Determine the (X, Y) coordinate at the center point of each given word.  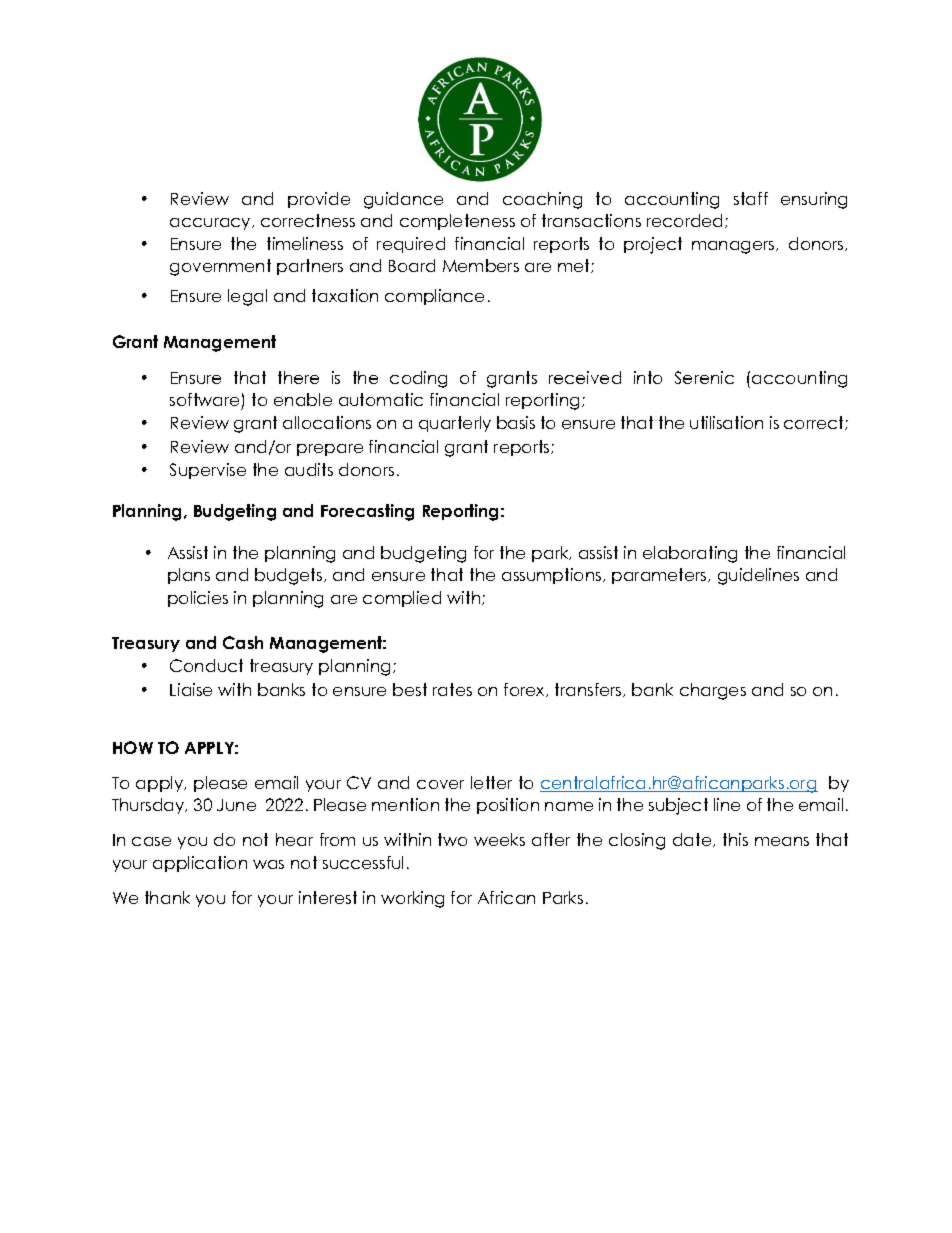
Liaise (191, 689)
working (412, 899)
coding (418, 379)
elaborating (690, 554)
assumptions (553, 576)
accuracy (211, 224)
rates (452, 689)
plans (189, 576)
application (200, 864)
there (298, 377)
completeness (457, 222)
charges (713, 691)
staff (751, 198)
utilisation (726, 422)
